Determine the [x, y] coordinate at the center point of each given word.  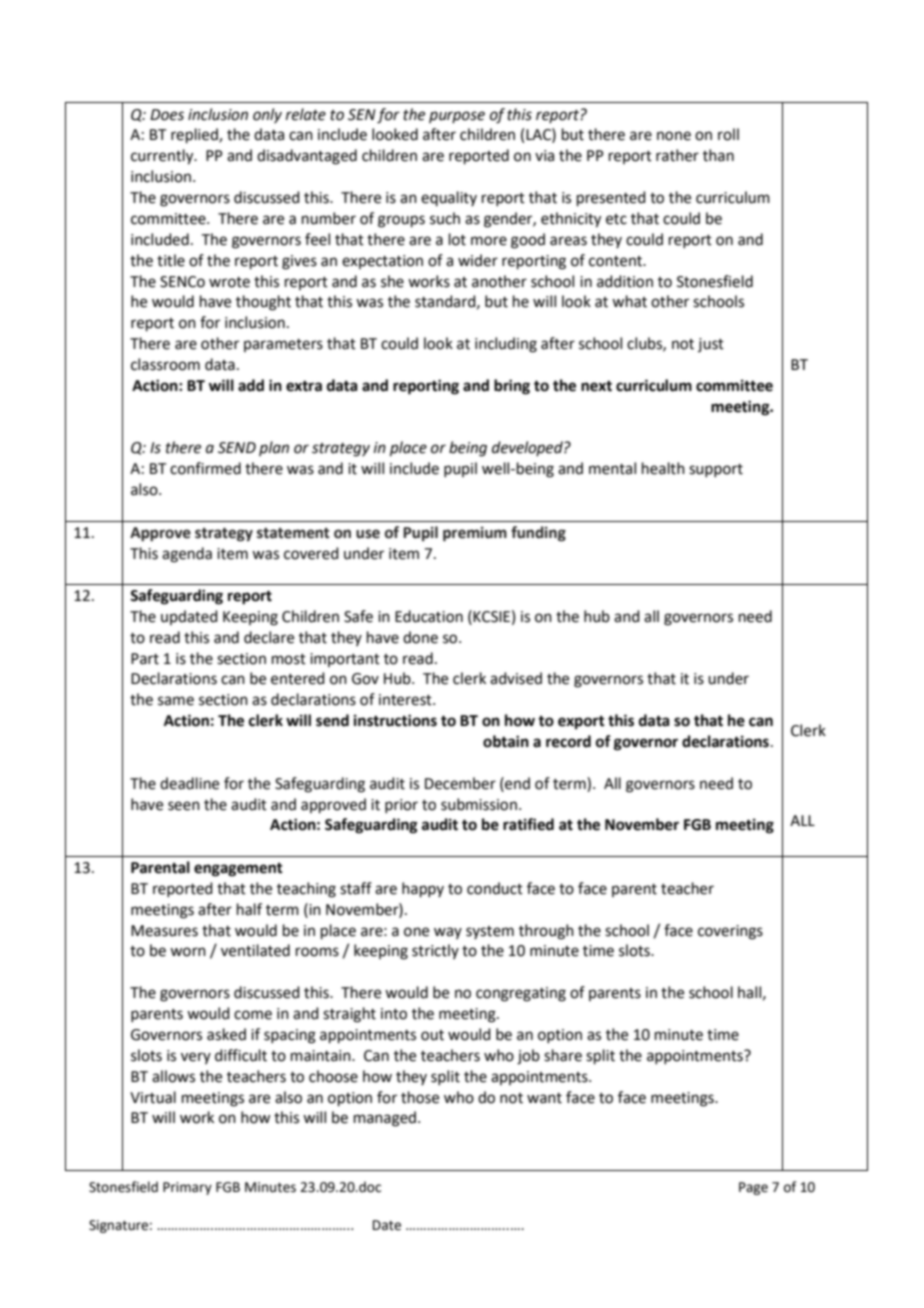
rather [677, 155]
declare [269, 637]
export [581, 723]
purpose [457, 117]
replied [195, 135]
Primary [187, 1188]
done [420, 637]
